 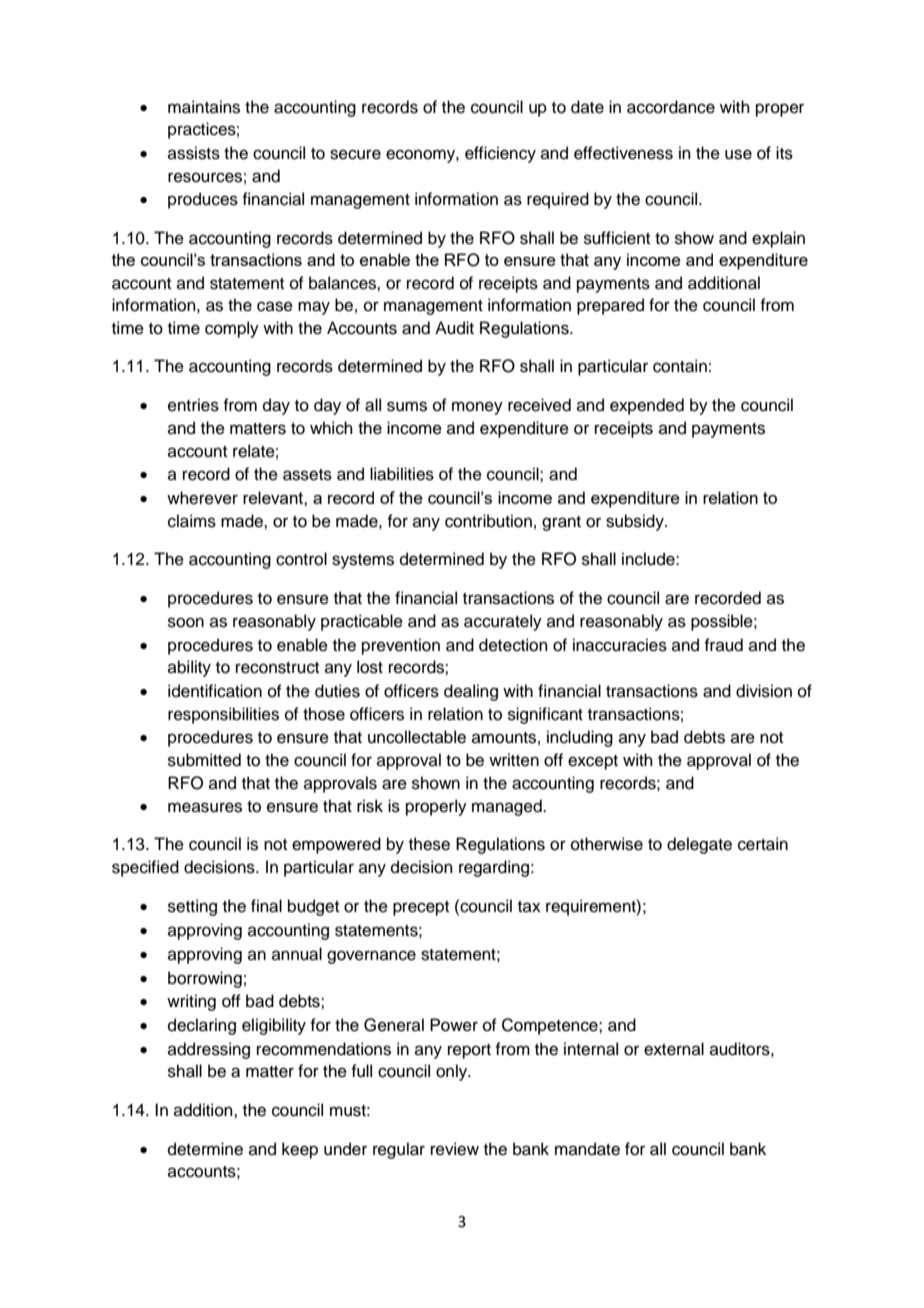 I want to click on review, so click(x=455, y=1149).
